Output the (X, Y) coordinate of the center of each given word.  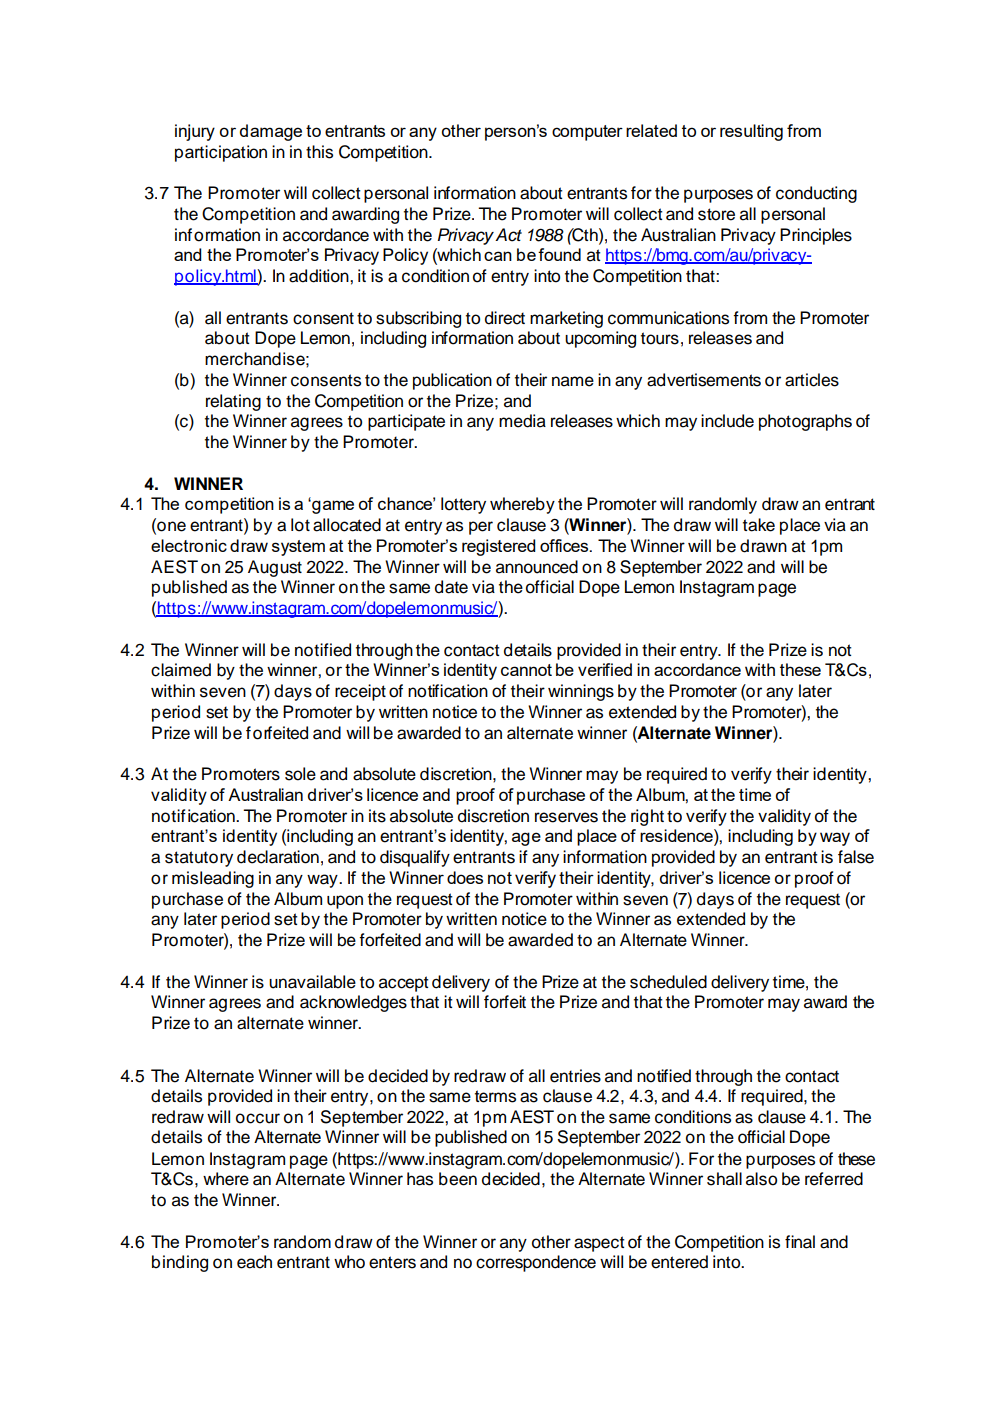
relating (233, 402)
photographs (805, 422)
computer (587, 133)
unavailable (312, 982)
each (254, 1262)
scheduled (668, 982)
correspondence (536, 1263)
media (522, 421)
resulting (751, 132)
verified (605, 669)
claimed (181, 670)
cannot (526, 670)
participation (221, 153)
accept (404, 984)
